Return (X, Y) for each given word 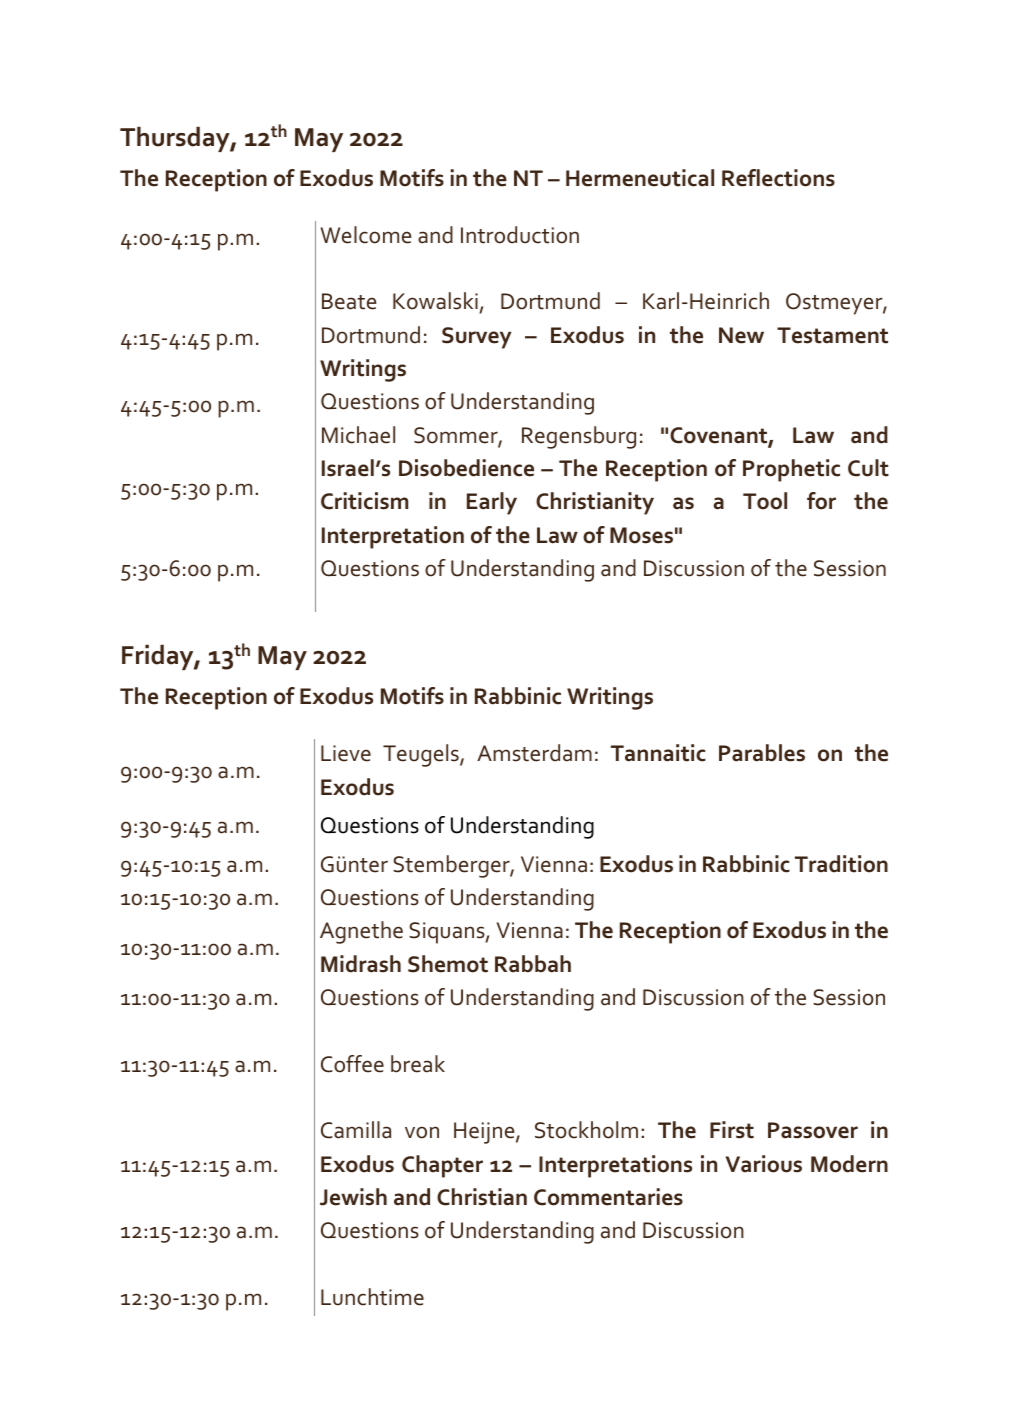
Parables (762, 753)
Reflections (778, 178)
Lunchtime (372, 1297)
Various (764, 1164)
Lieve (346, 753)
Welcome (365, 235)
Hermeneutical (640, 178)
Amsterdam (534, 753)
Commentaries (608, 1197)
